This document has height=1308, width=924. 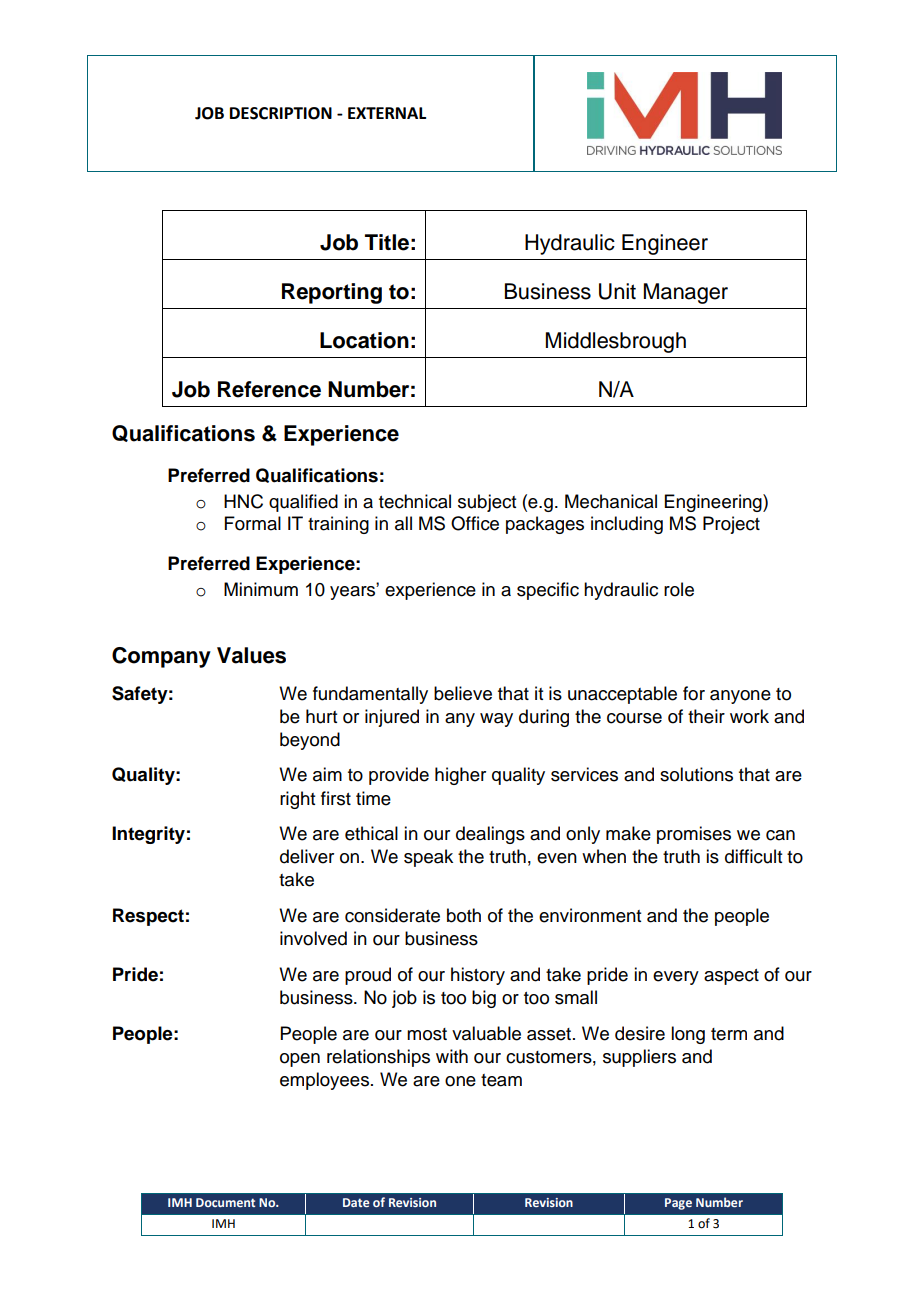 What do you see at coordinates (616, 342) in the document?
I see `Middlesbrough` at bounding box center [616, 342].
